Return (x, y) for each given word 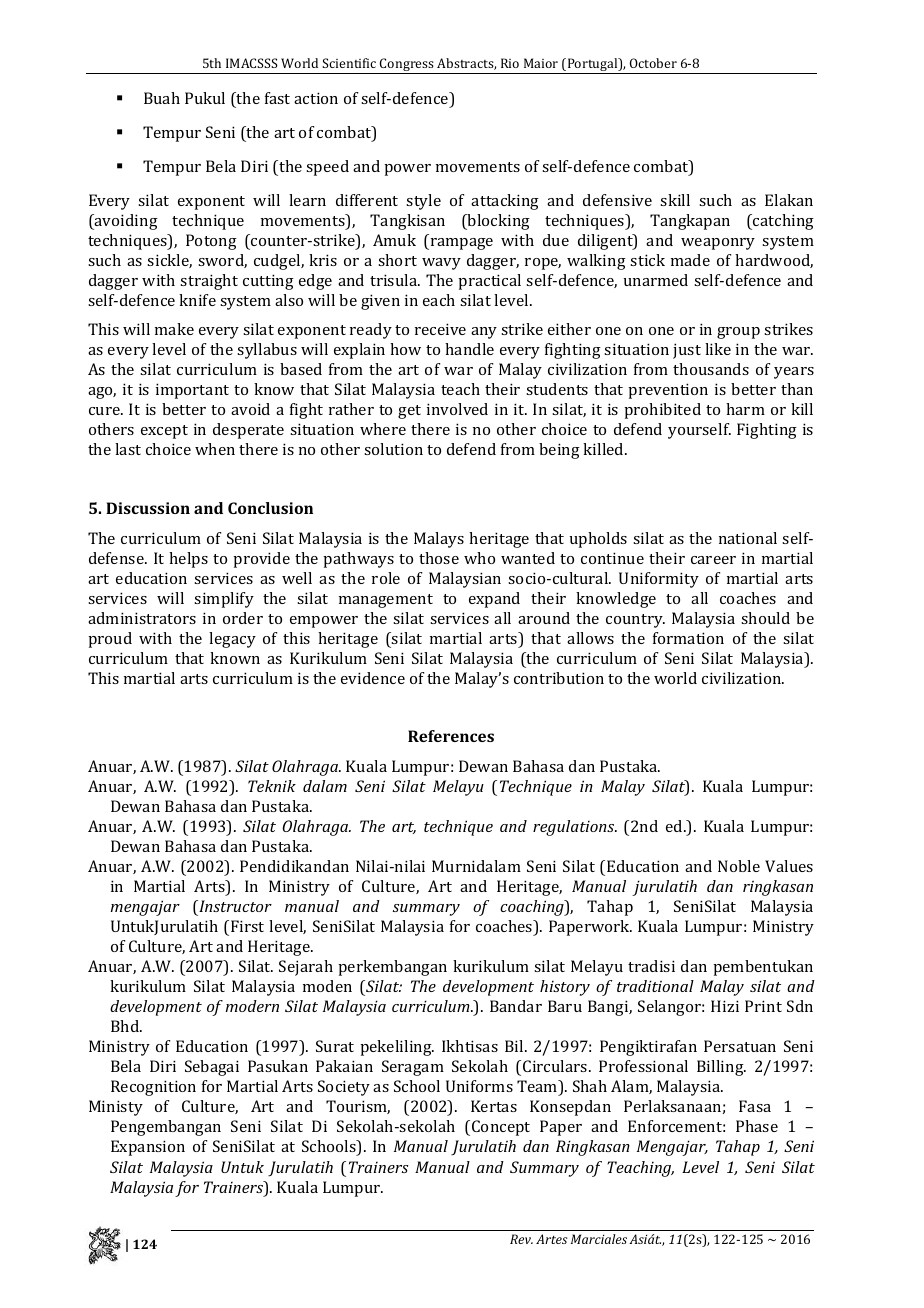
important (192, 391)
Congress (407, 66)
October (653, 63)
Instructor (234, 906)
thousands (711, 369)
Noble (739, 866)
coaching (533, 908)
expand (494, 600)
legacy (232, 640)
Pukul (205, 98)
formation (688, 638)
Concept (501, 1128)
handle (469, 349)
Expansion (148, 1148)
